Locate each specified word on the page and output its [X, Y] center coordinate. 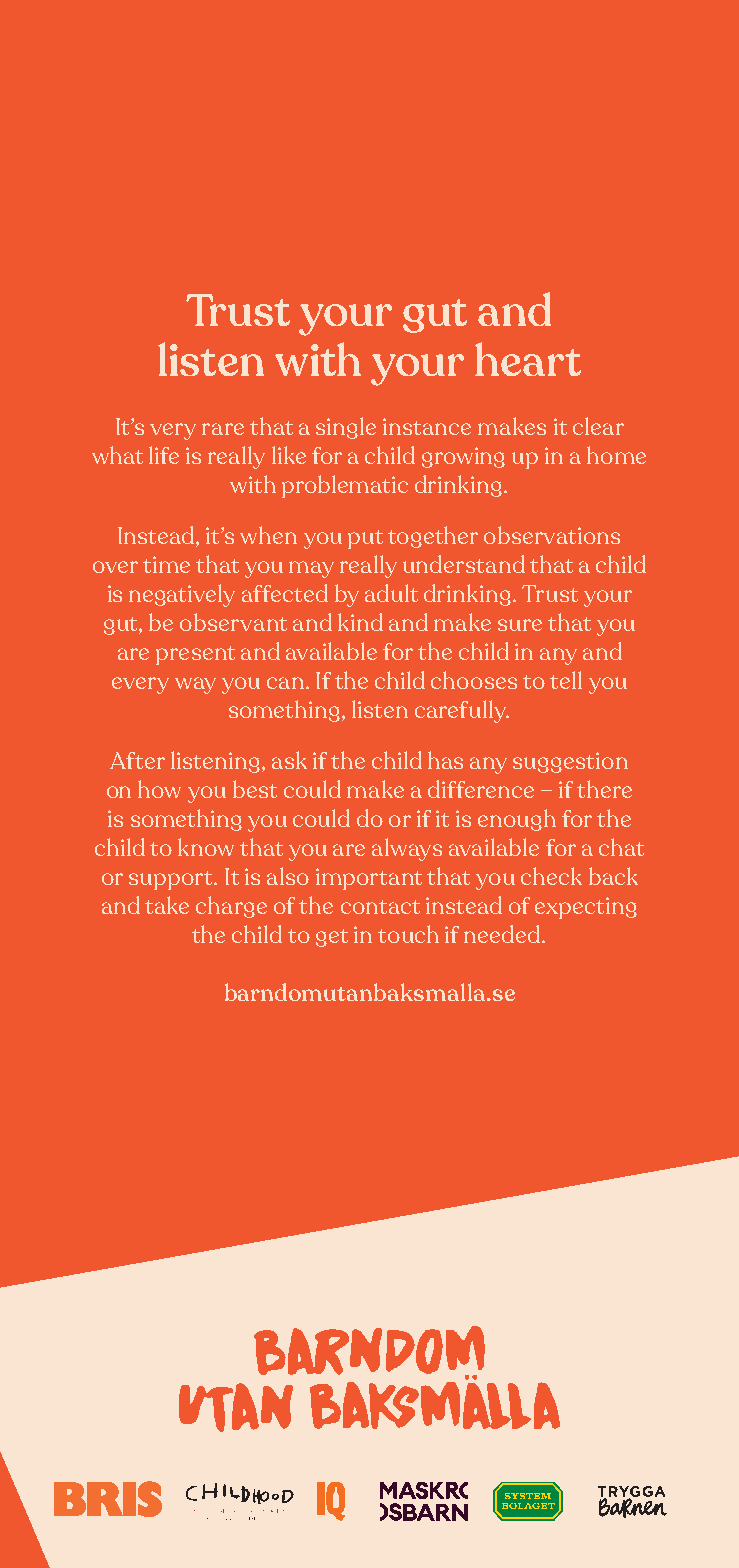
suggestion [570, 762]
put [365, 539]
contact [380, 907]
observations [552, 535]
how [159, 789]
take [167, 905]
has [445, 760]
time [166, 564]
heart [528, 359]
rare [223, 429]
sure [520, 625]
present [195, 655]
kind [360, 622]
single [346, 428]
